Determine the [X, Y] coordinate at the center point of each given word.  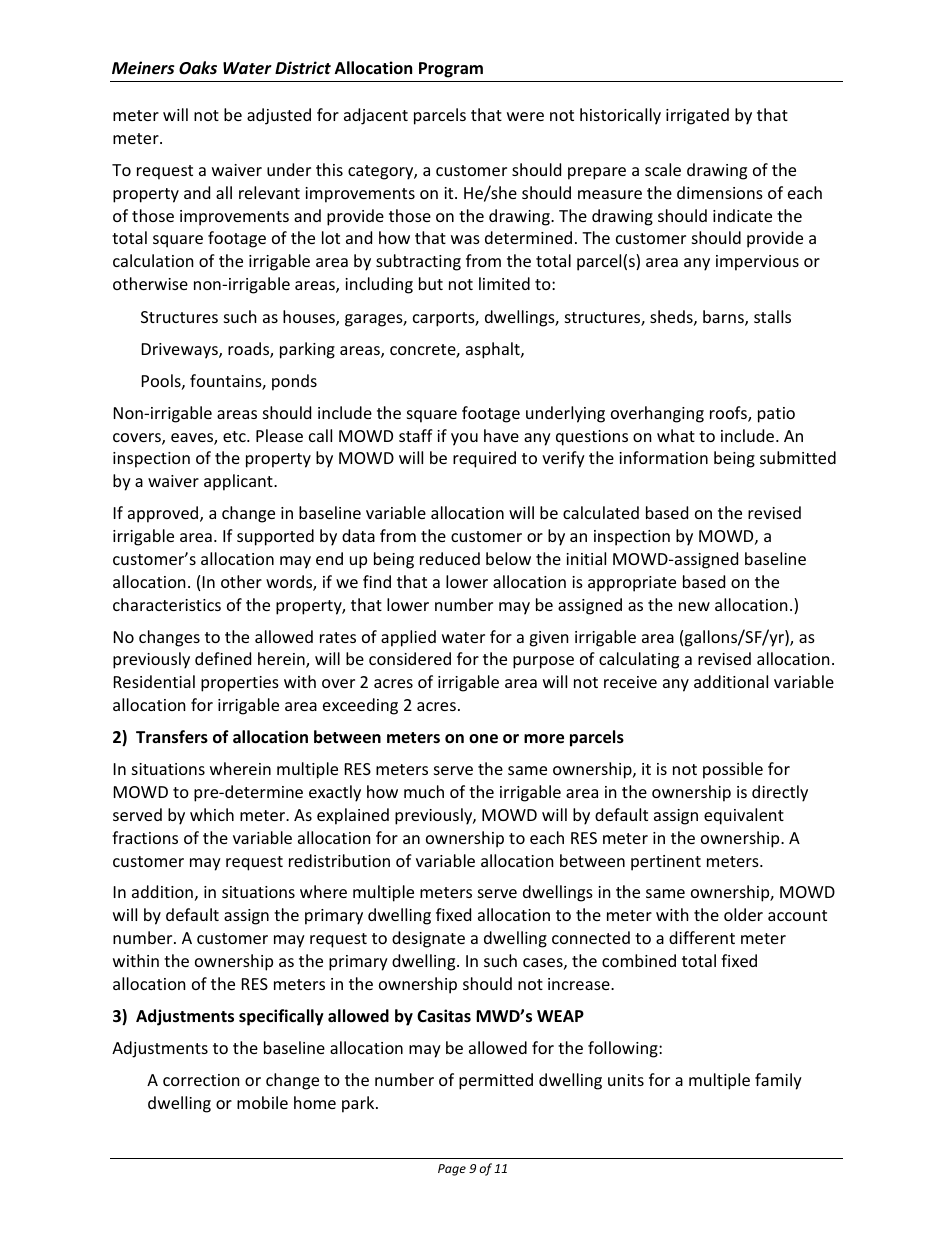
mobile [262, 1102]
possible [733, 770]
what [676, 435]
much [424, 791]
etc [235, 436]
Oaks [198, 68]
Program [451, 70]
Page [452, 1170]
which [212, 814]
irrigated [697, 116]
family [778, 1081]
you [464, 439]
